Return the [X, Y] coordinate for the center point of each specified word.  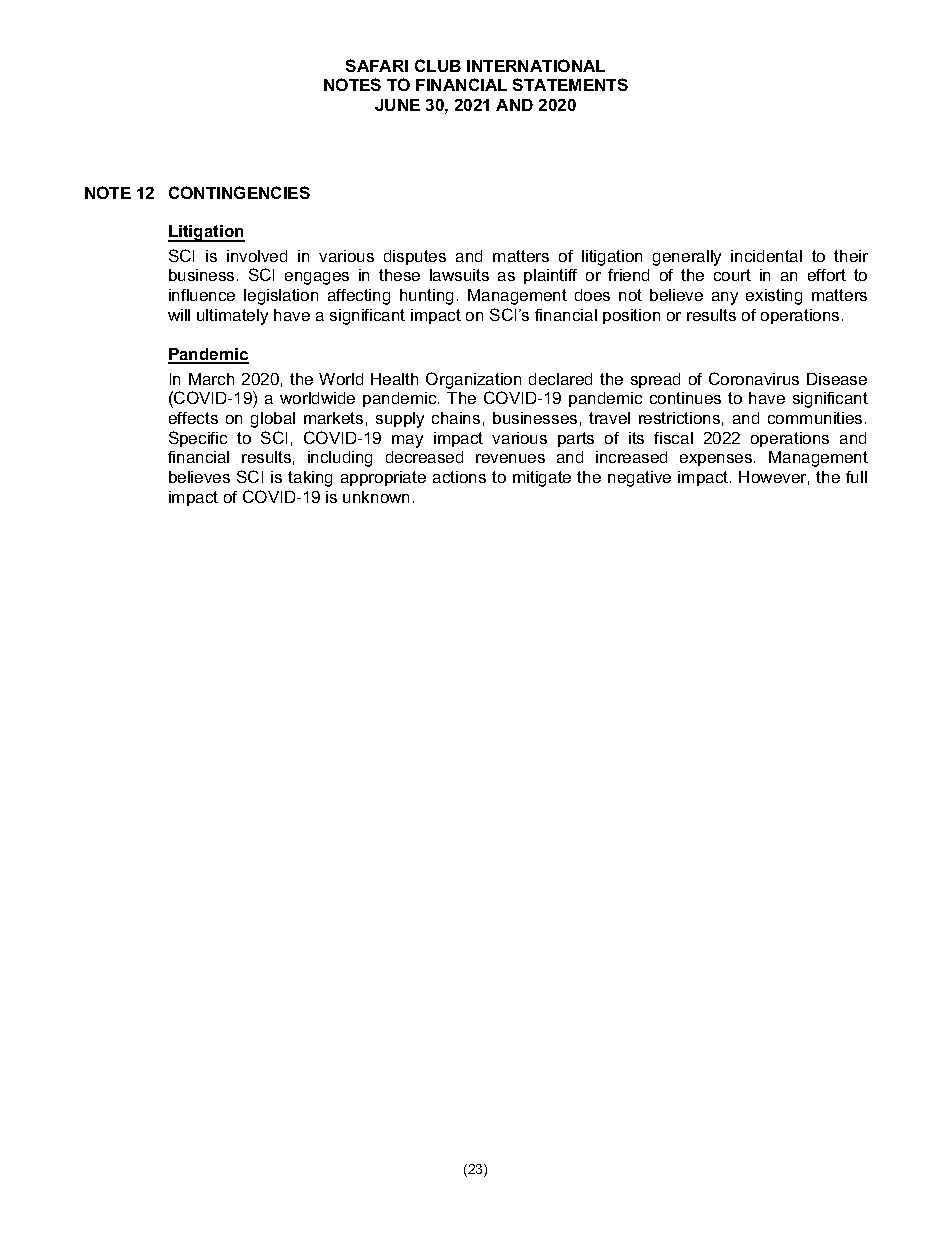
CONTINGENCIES [239, 192]
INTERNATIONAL [536, 65]
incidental [766, 256]
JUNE [397, 105]
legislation [281, 297]
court [732, 275]
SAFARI [377, 65]
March [211, 379]
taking [310, 479]
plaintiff [550, 276]
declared [560, 379]
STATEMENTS [570, 84]
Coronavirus [754, 378]
